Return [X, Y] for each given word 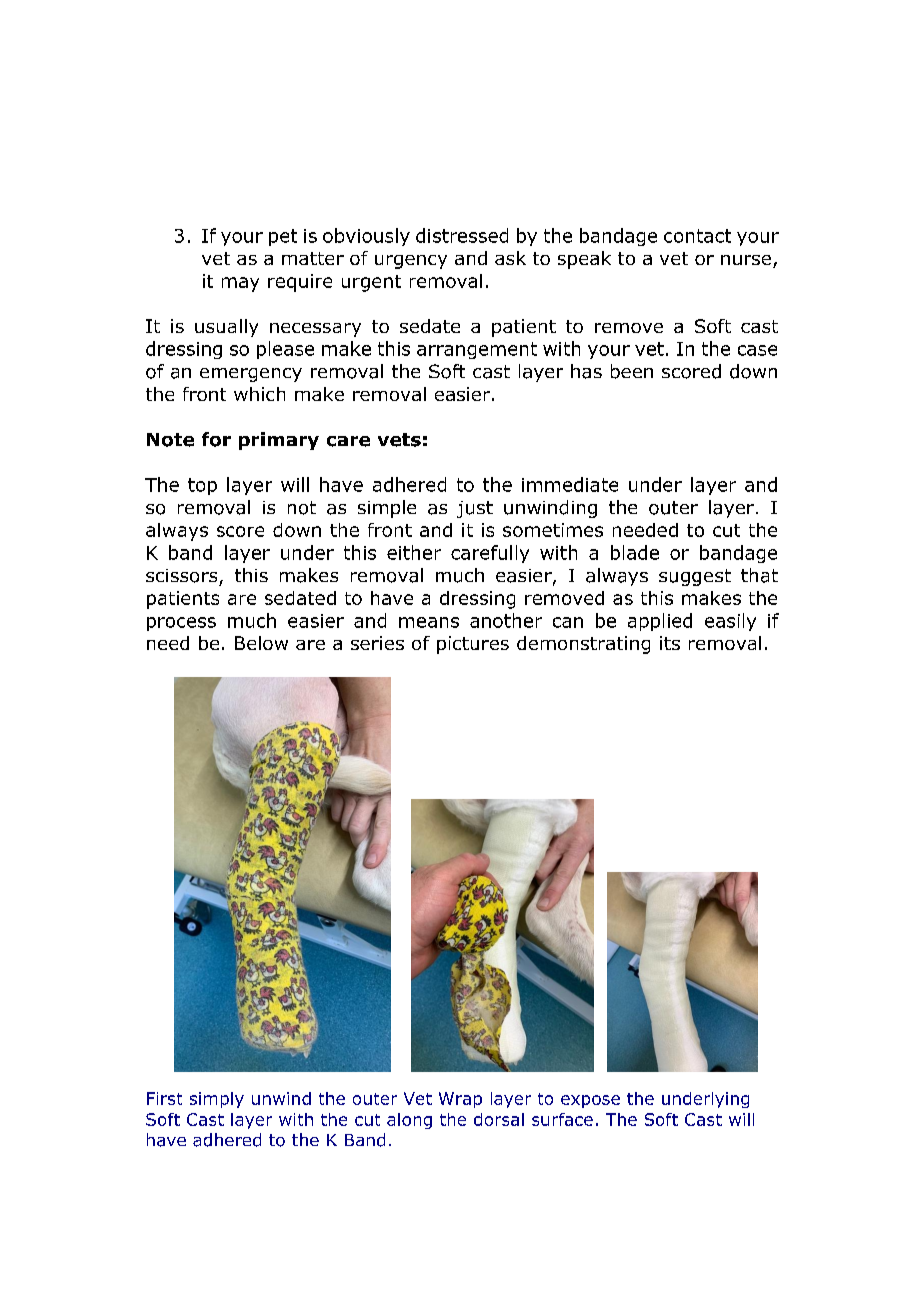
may [240, 284]
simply [217, 1100]
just [475, 509]
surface [562, 1119]
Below [261, 643]
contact [697, 236]
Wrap [460, 1100]
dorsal [499, 1119]
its [670, 643]
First [164, 1098]
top [202, 486]
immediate [570, 484]
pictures [473, 645]
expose [590, 1101]
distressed [462, 235]
